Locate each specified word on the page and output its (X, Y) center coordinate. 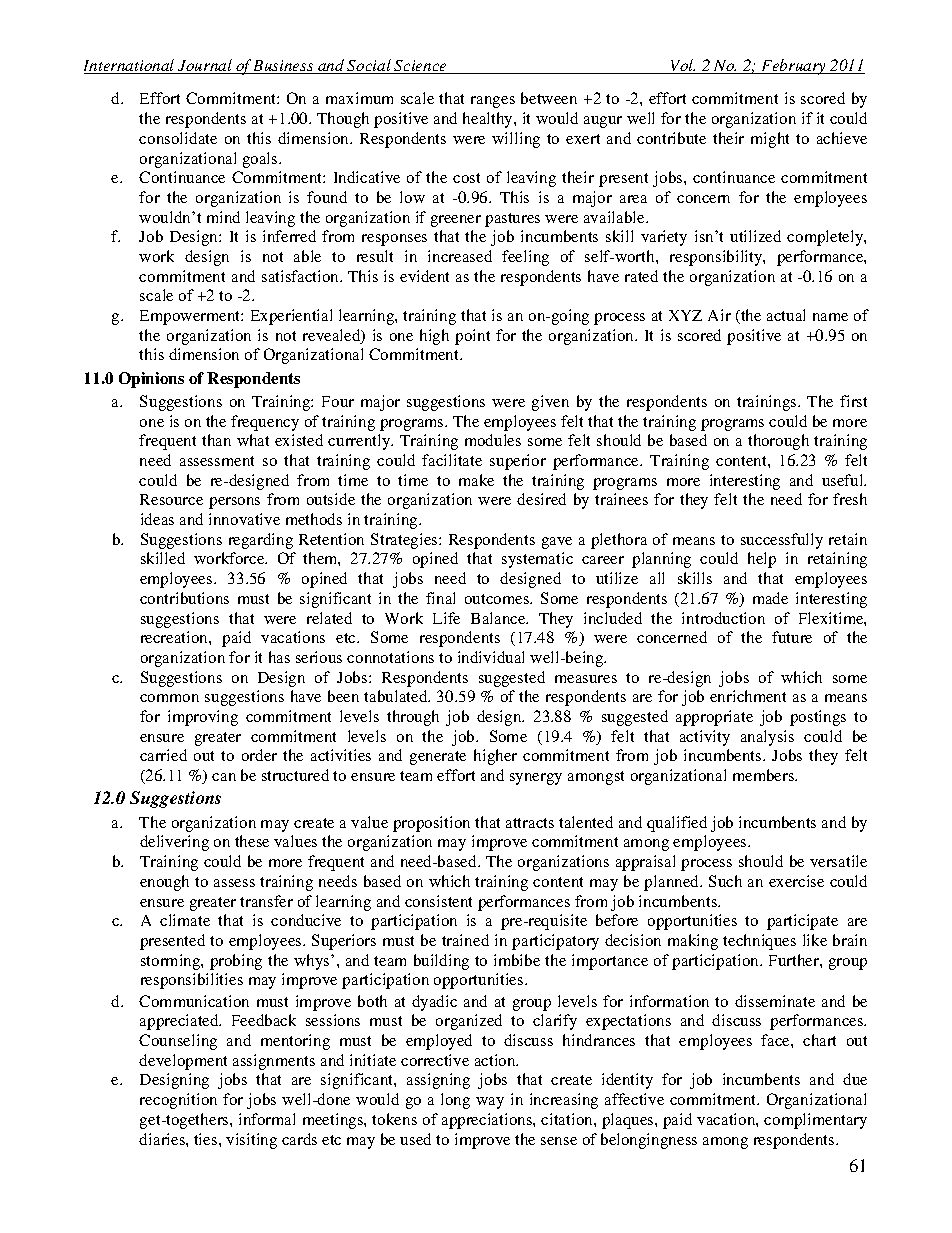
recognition (178, 1101)
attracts (530, 823)
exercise (796, 881)
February (794, 67)
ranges (493, 102)
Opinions (151, 380)
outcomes (498, 599)
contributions (184, 598)
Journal (205, 66)
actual (786, 315)
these (252, 841)
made (770, 598)
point (472, 337)
